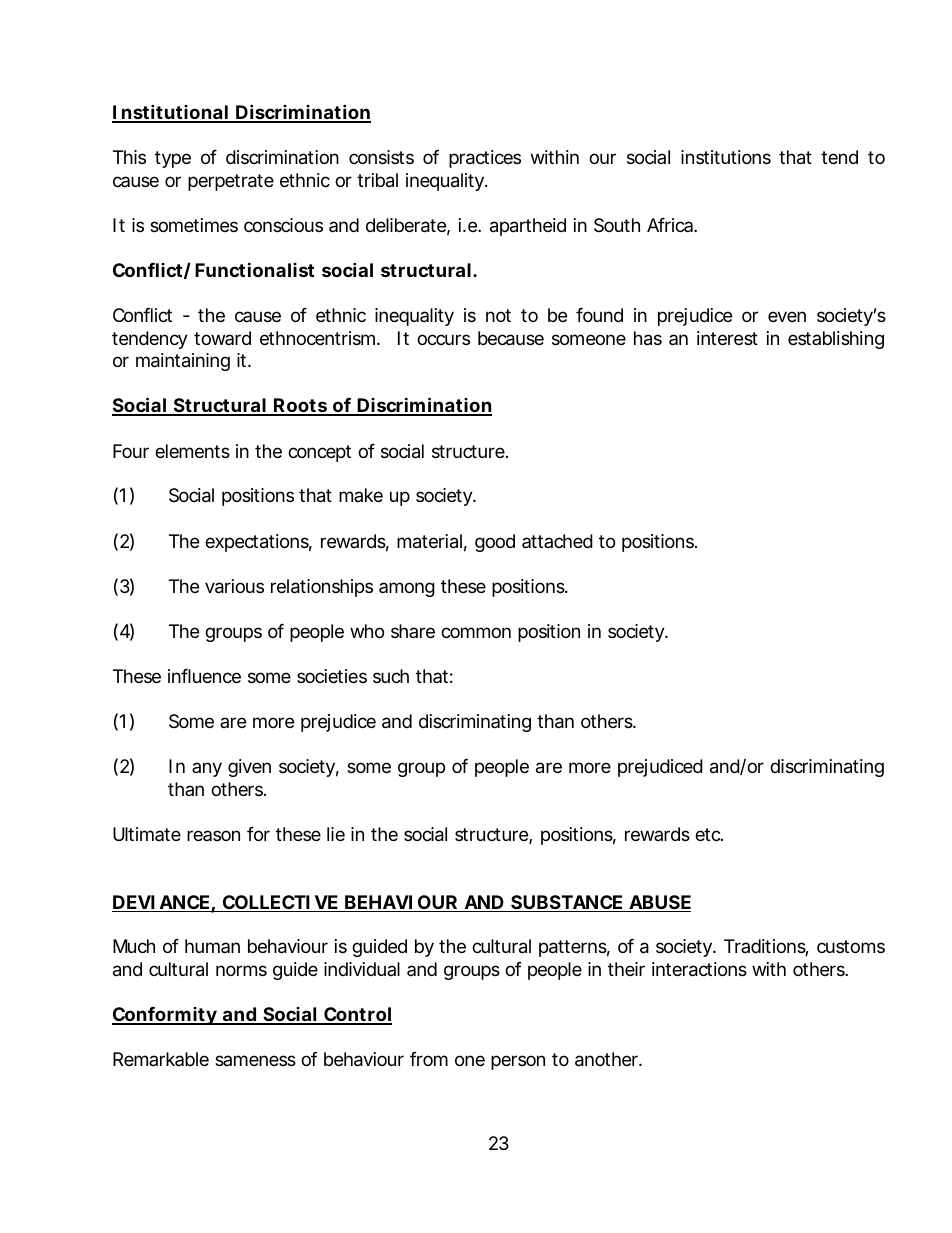 This screenshot has width=952, height=1233. Describe the element at coordinates (443, 339) in the screenshot. I see `occurs` at that location.
